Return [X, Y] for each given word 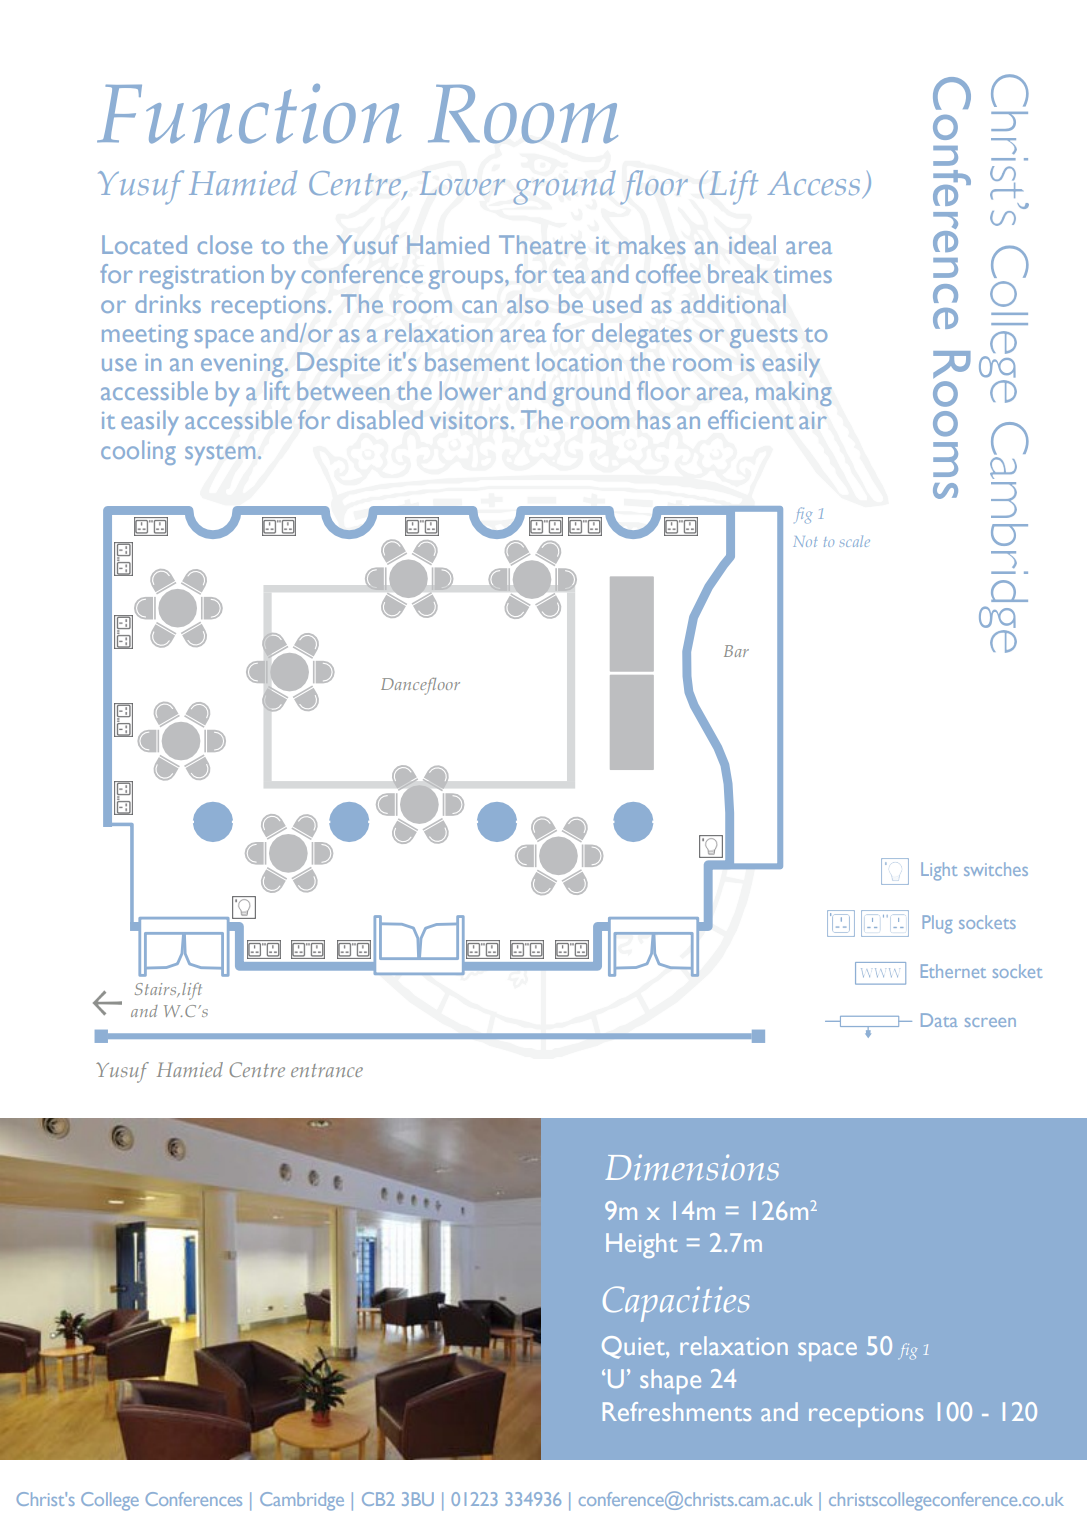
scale [855, 541]
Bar [736, 651]
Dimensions [692, 1167]
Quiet [634, 1347]
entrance [327, 1070]
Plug [937, 924]
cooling [138, 452]
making [794, 393]
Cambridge [302, 1501]
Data [939, 1020]
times [803, 274]
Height [641, 1245]
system [220, 455]
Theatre [542, 244]
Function [249, 114]
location [579, 361]
